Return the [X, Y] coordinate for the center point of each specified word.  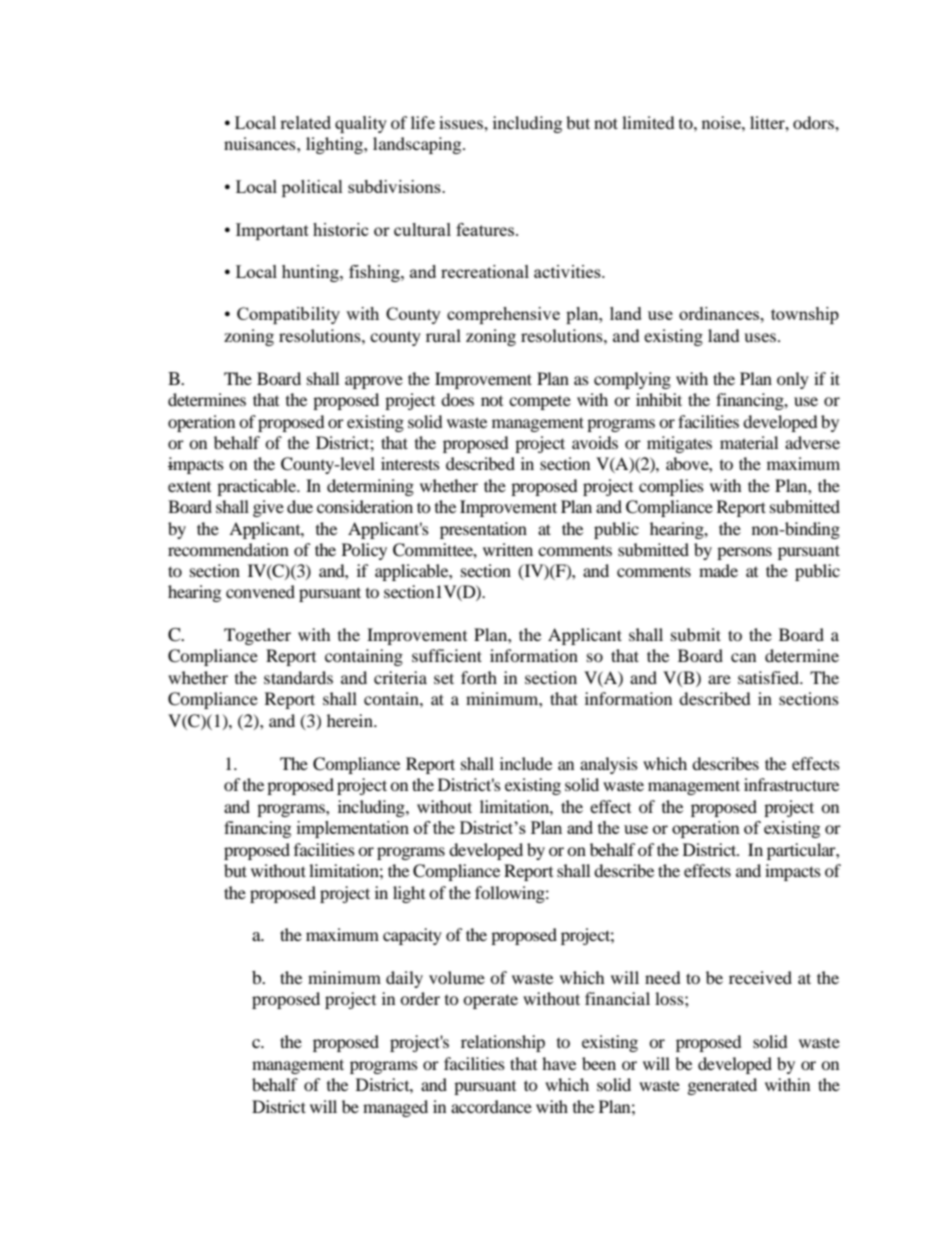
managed [395, 1108]
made [718, 570]
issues [462, 122]
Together [257, 636]
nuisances [261, 143]
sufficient [447, 655]
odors [814, 122]
